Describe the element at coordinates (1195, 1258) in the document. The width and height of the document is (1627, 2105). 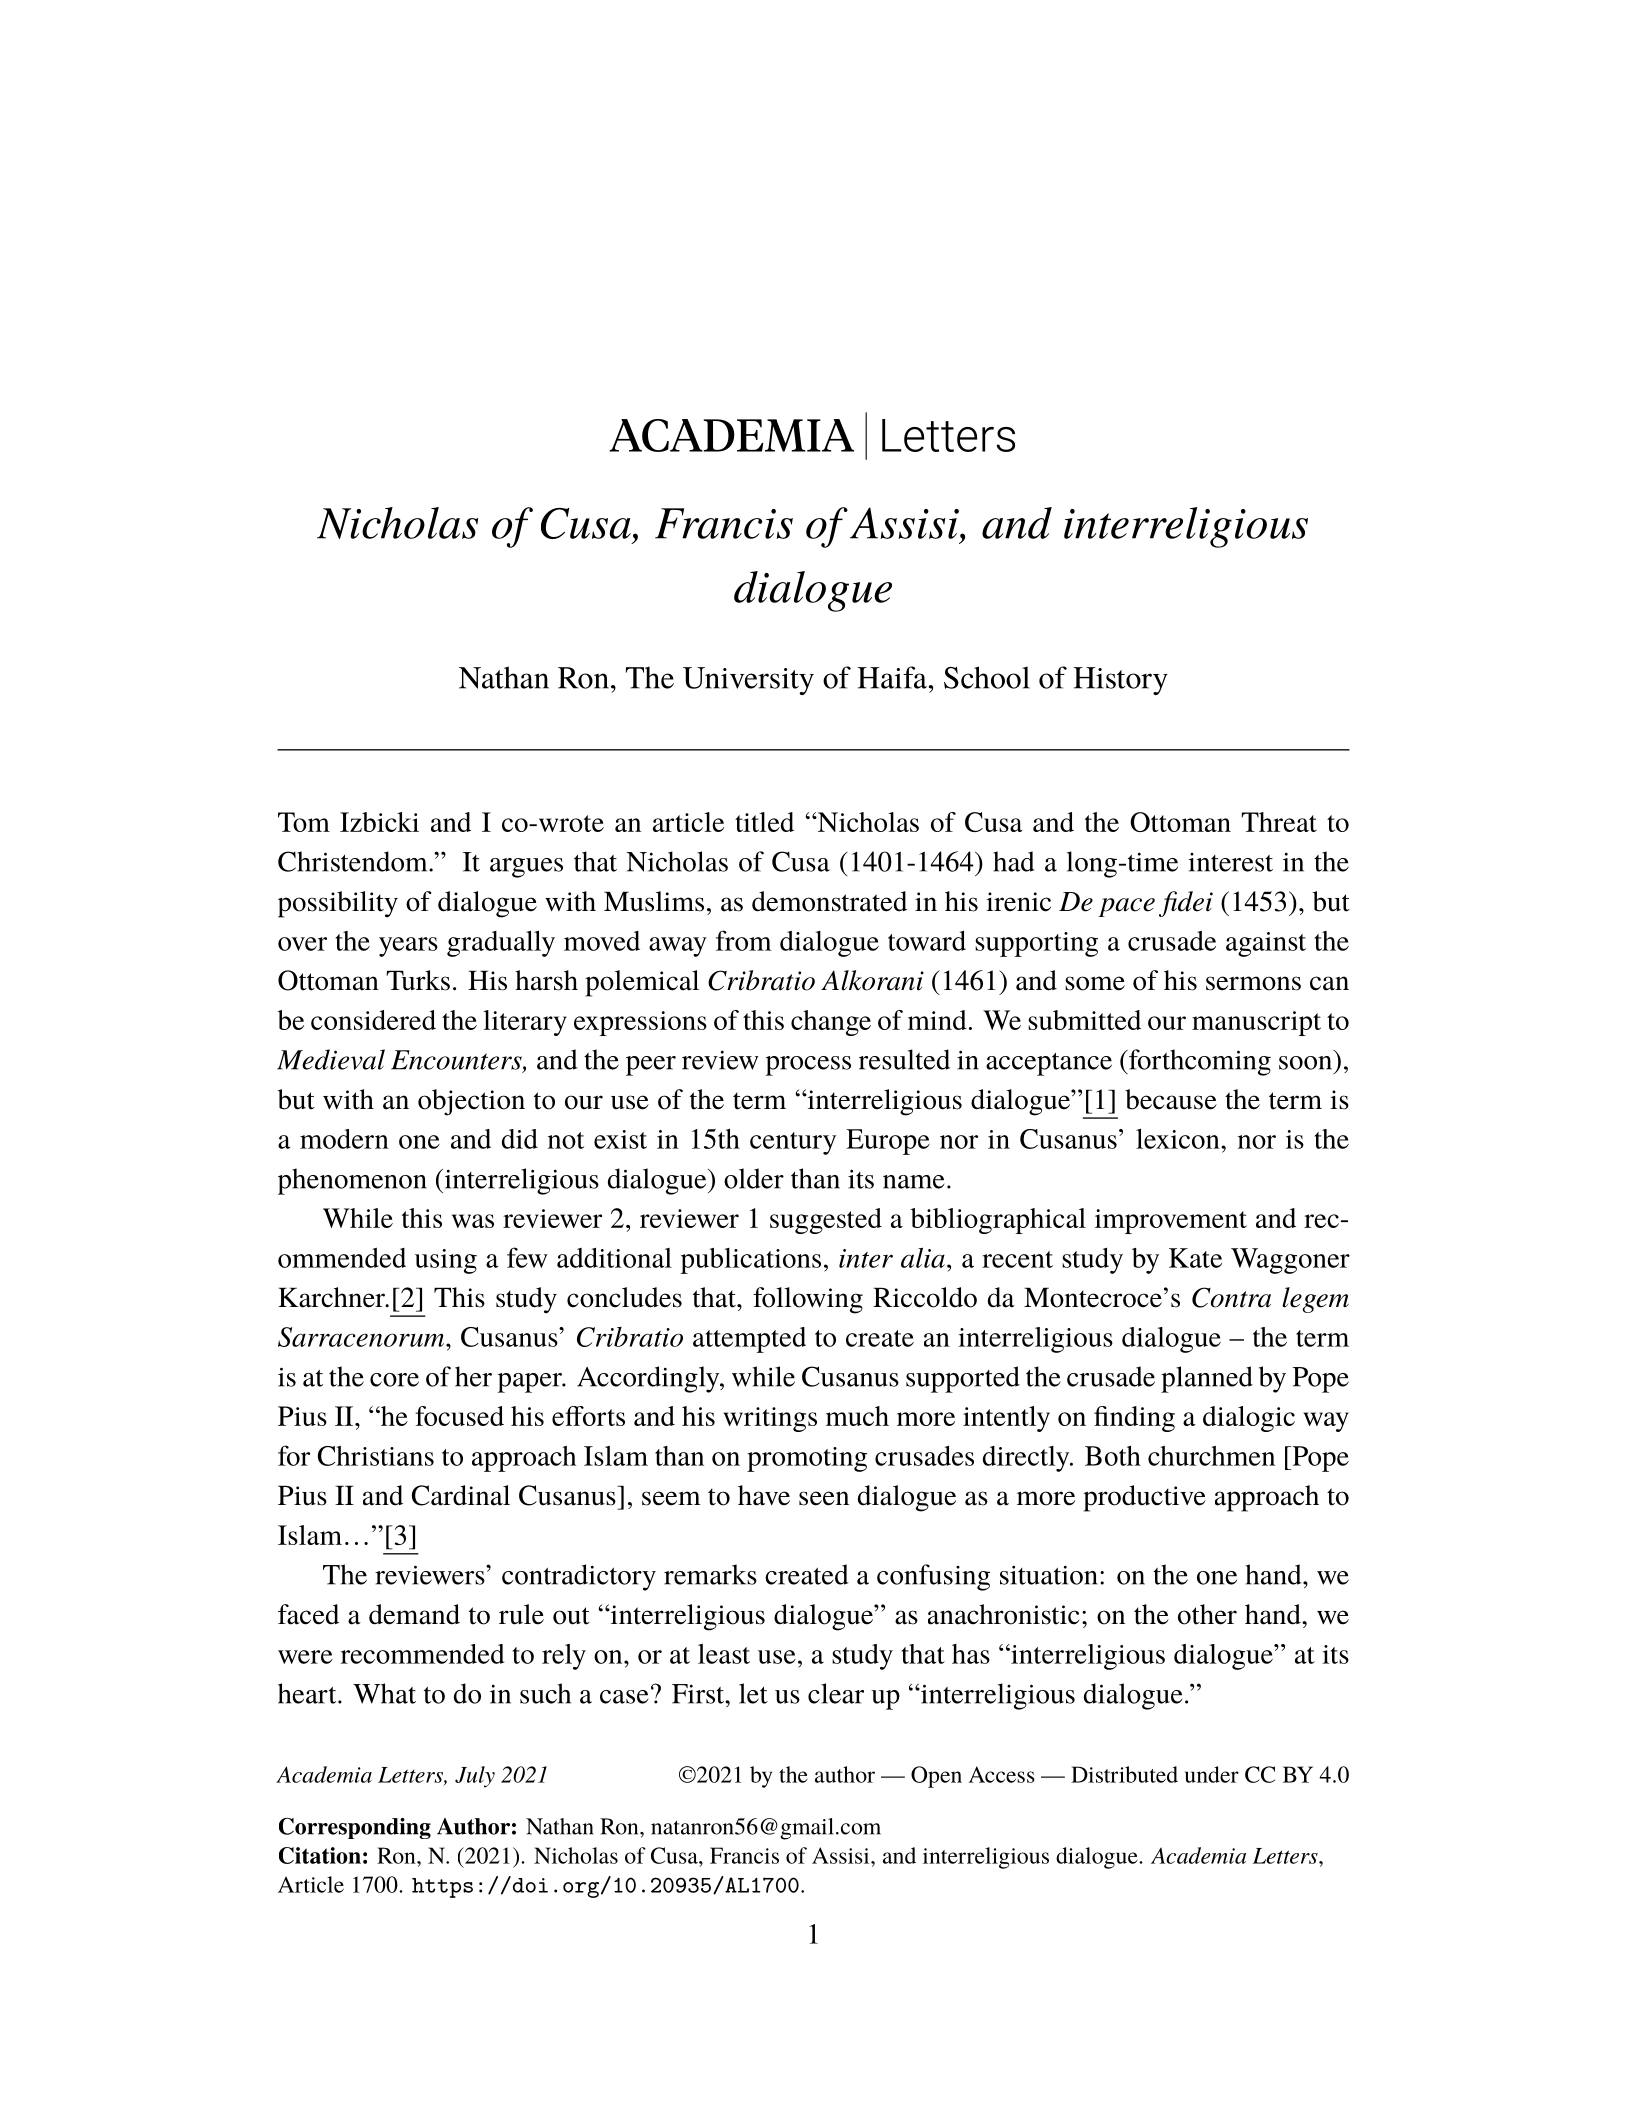
I see `Kate` at that location.
